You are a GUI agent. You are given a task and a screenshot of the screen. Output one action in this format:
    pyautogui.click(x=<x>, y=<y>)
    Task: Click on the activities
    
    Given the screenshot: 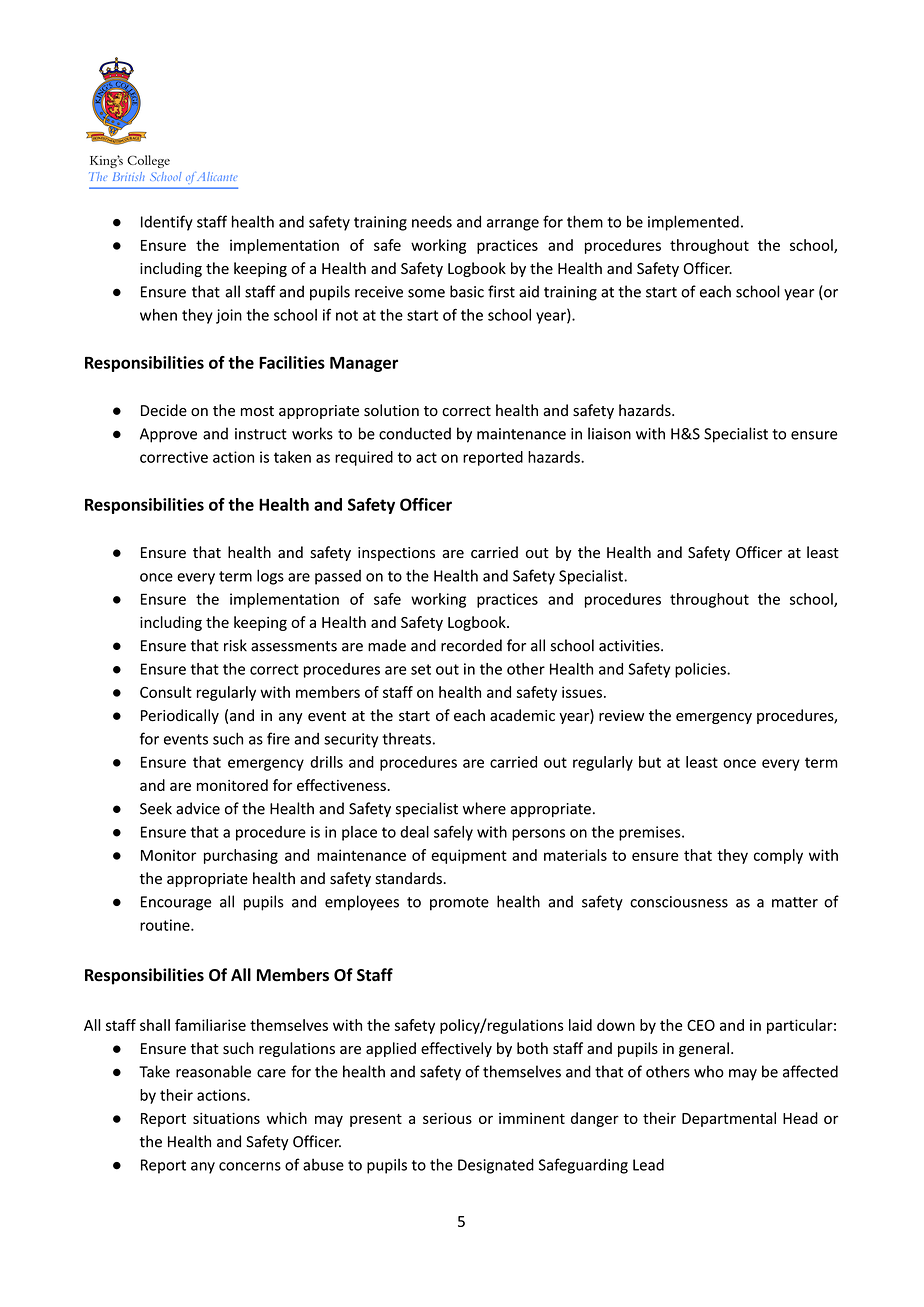 What is the action you would take?
    pyautogui.click(x=630, y=646)
